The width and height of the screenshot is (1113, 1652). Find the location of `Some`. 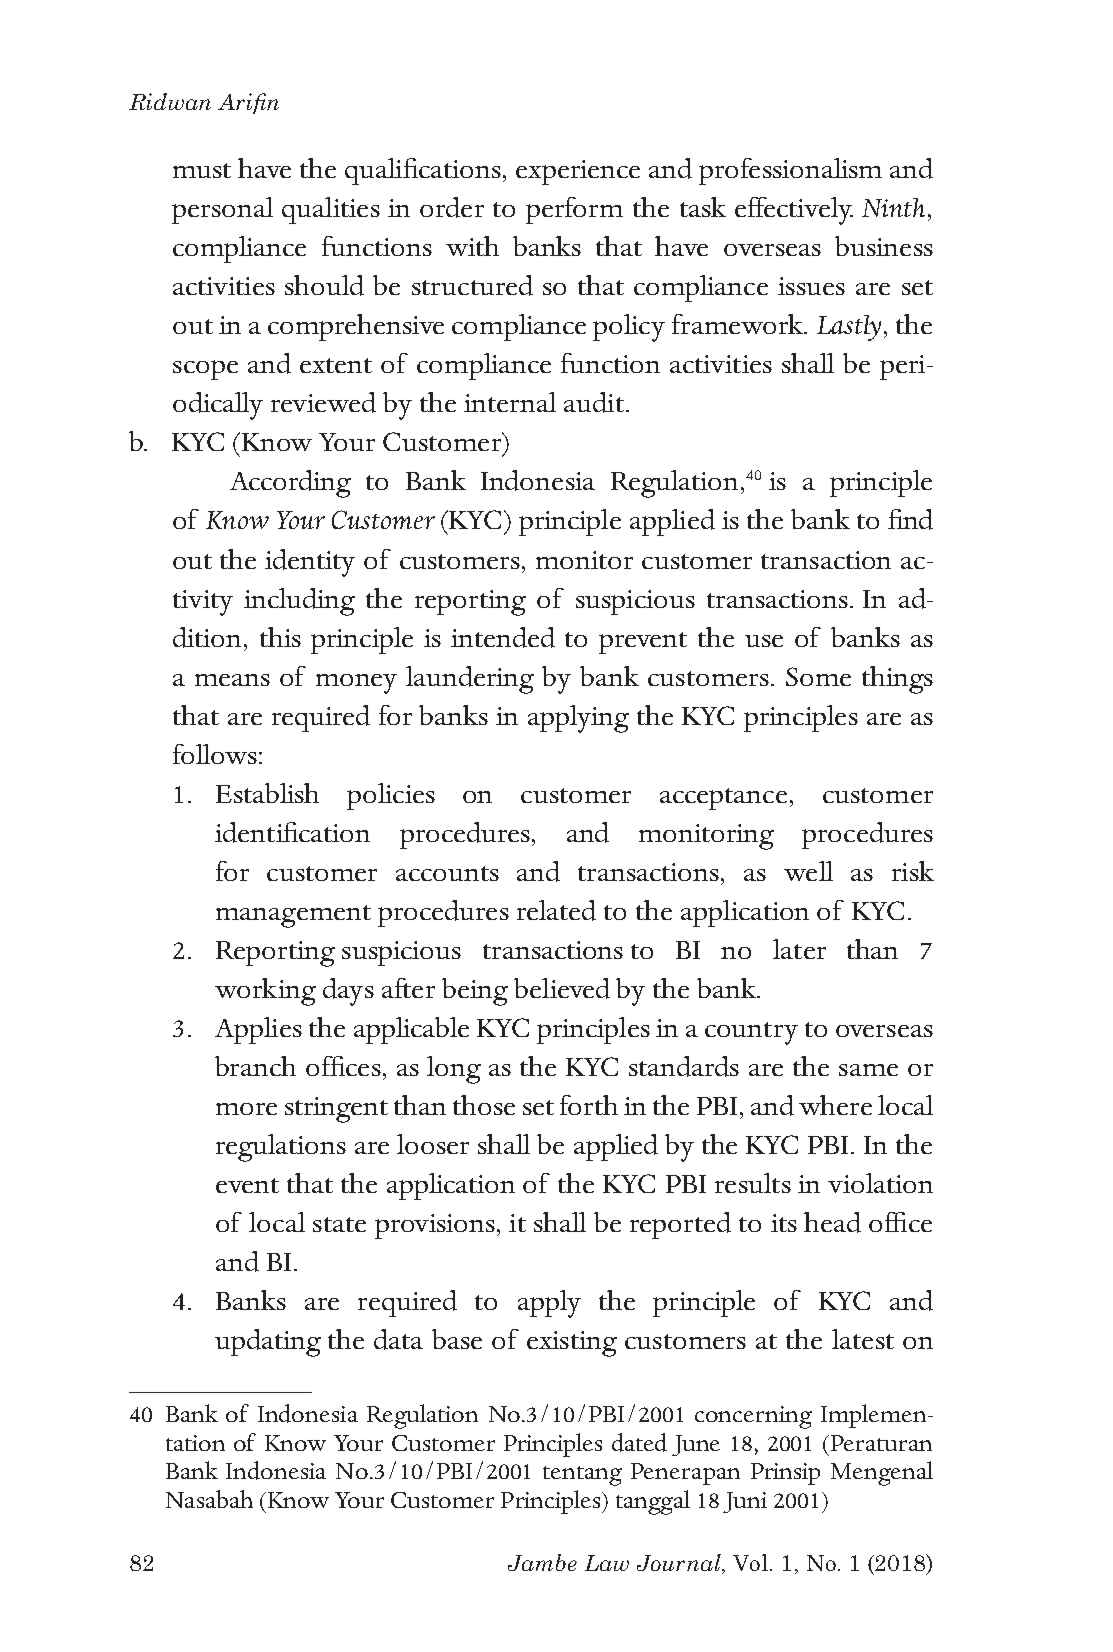

Some is located at coordinates (818, 676).
